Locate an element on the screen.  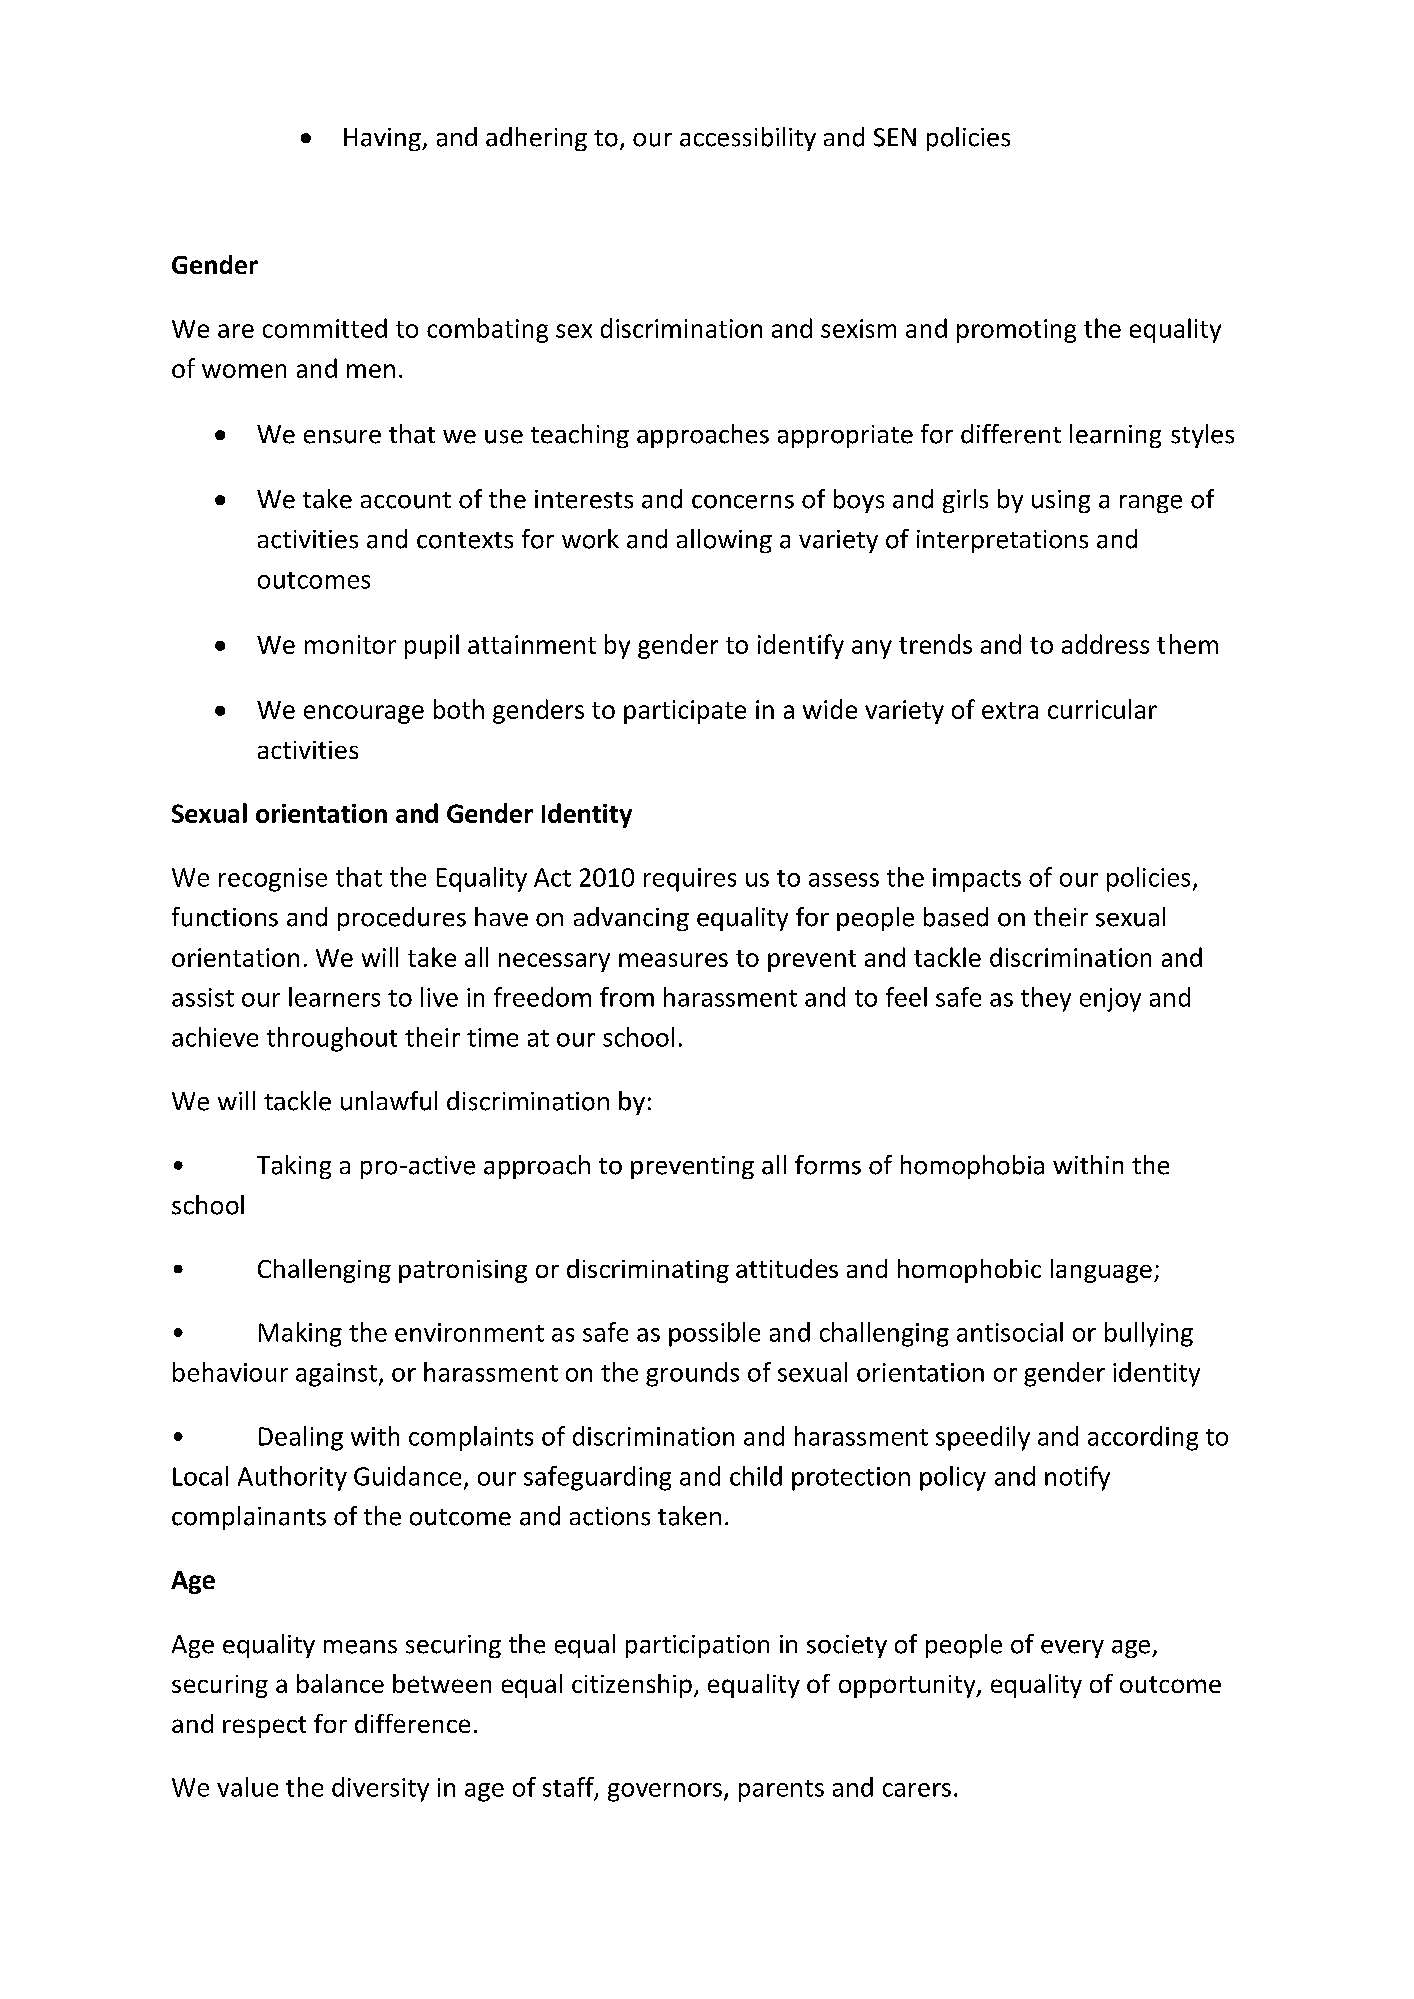
language is located at coordinates (1101, 1271).
